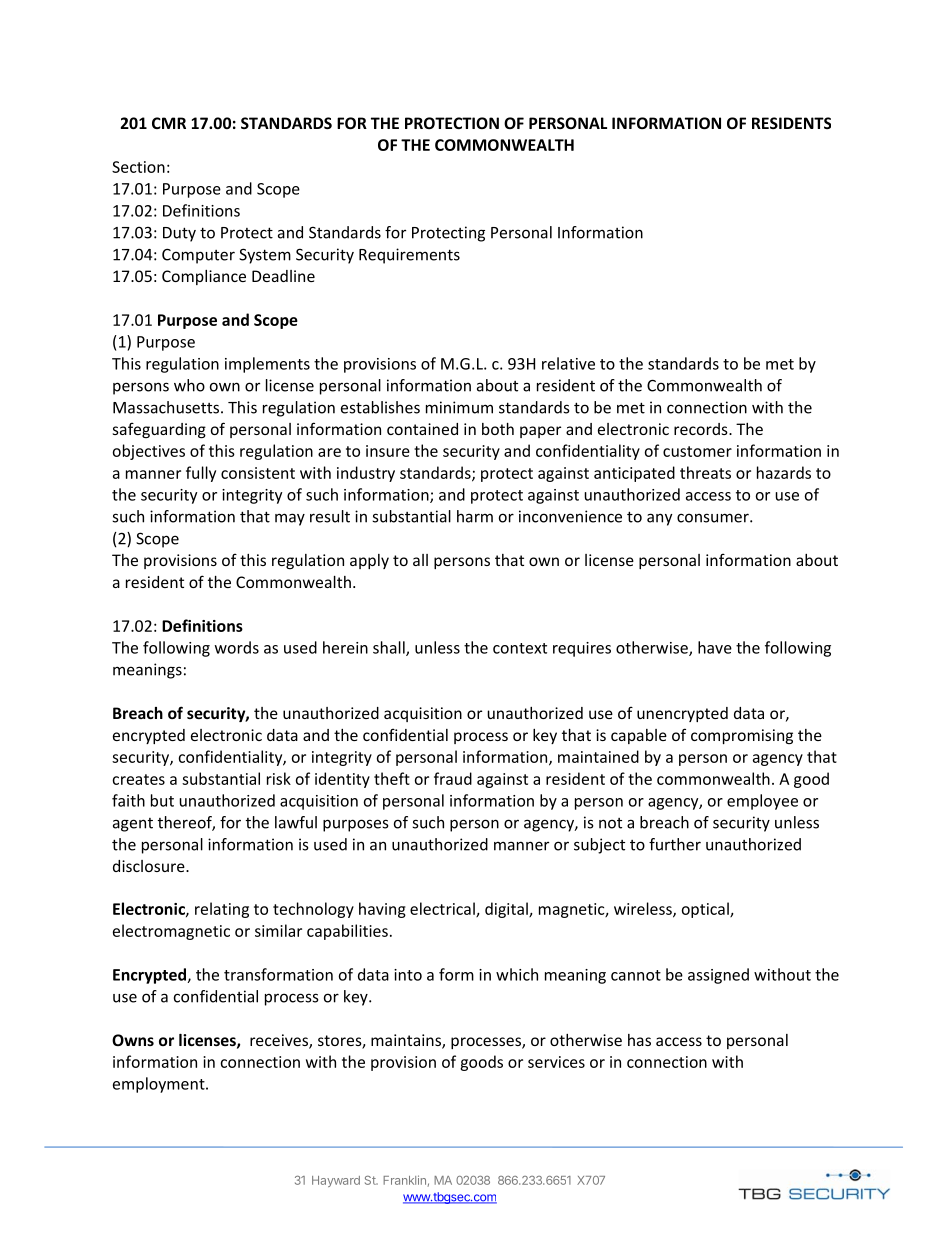 This screenshot has width=952, height=1233. I want to click on Requirements, so click(409, 256).
